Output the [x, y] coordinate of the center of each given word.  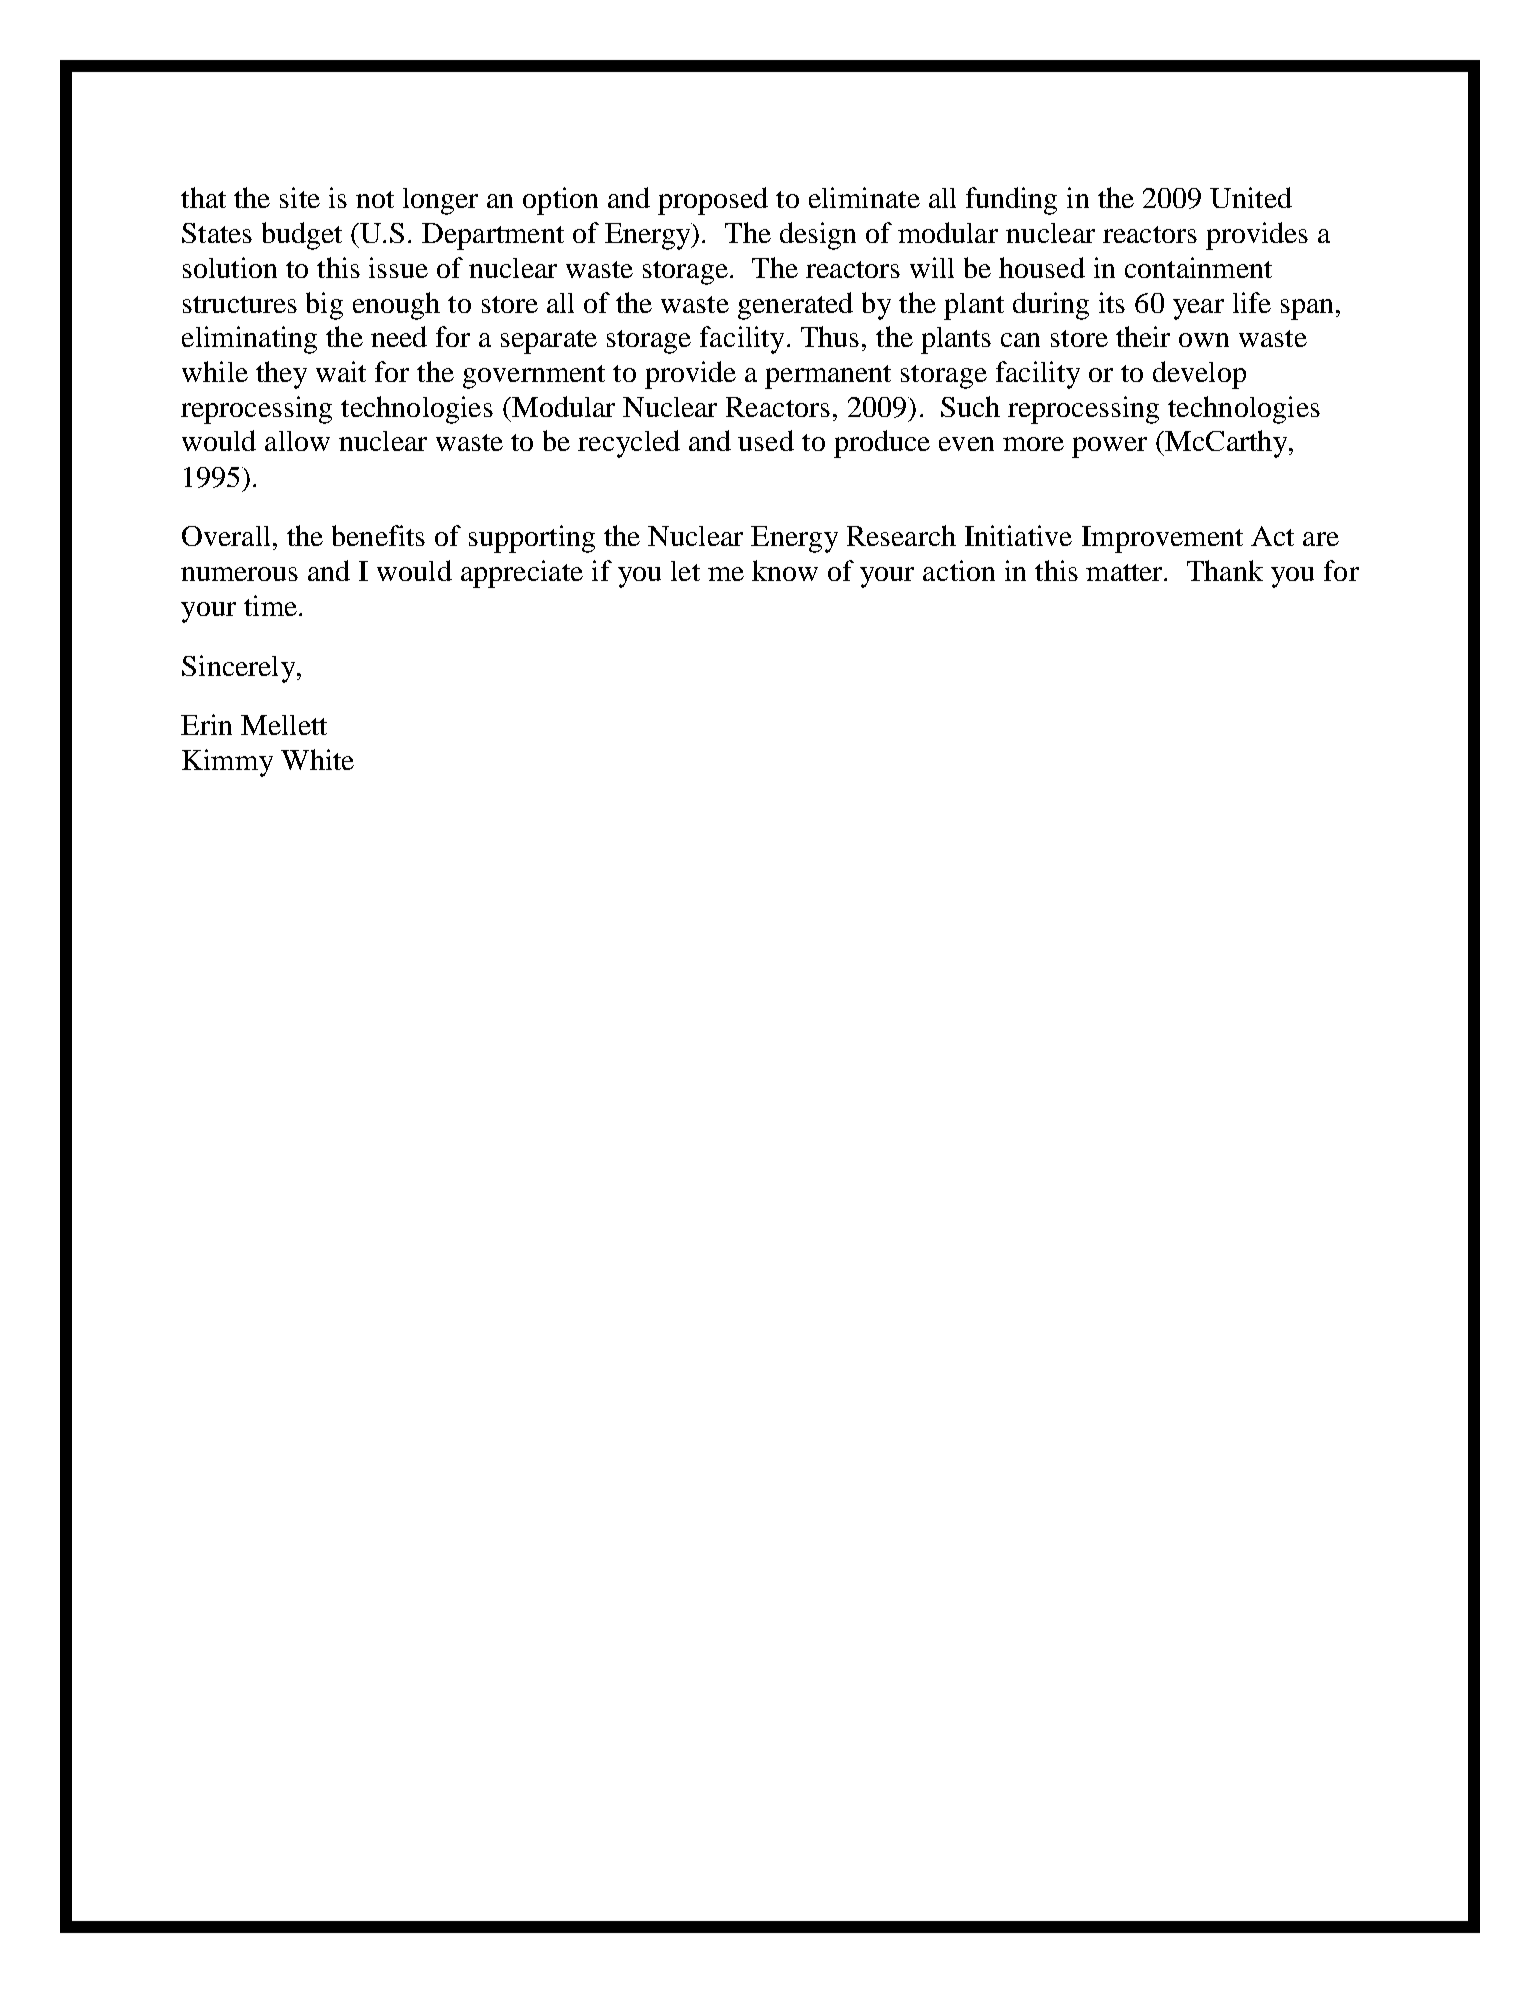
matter [1126, 572]
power [1109, 447]
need [399, 336]
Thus [830, 336]
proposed [713, 201]
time [270, 605]
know [785, 570]
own [1204, 340]
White [317, 759]
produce [882, 444]
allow [297, 441]
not [375, 199]
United [1251, 197]
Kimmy [227, 763]
